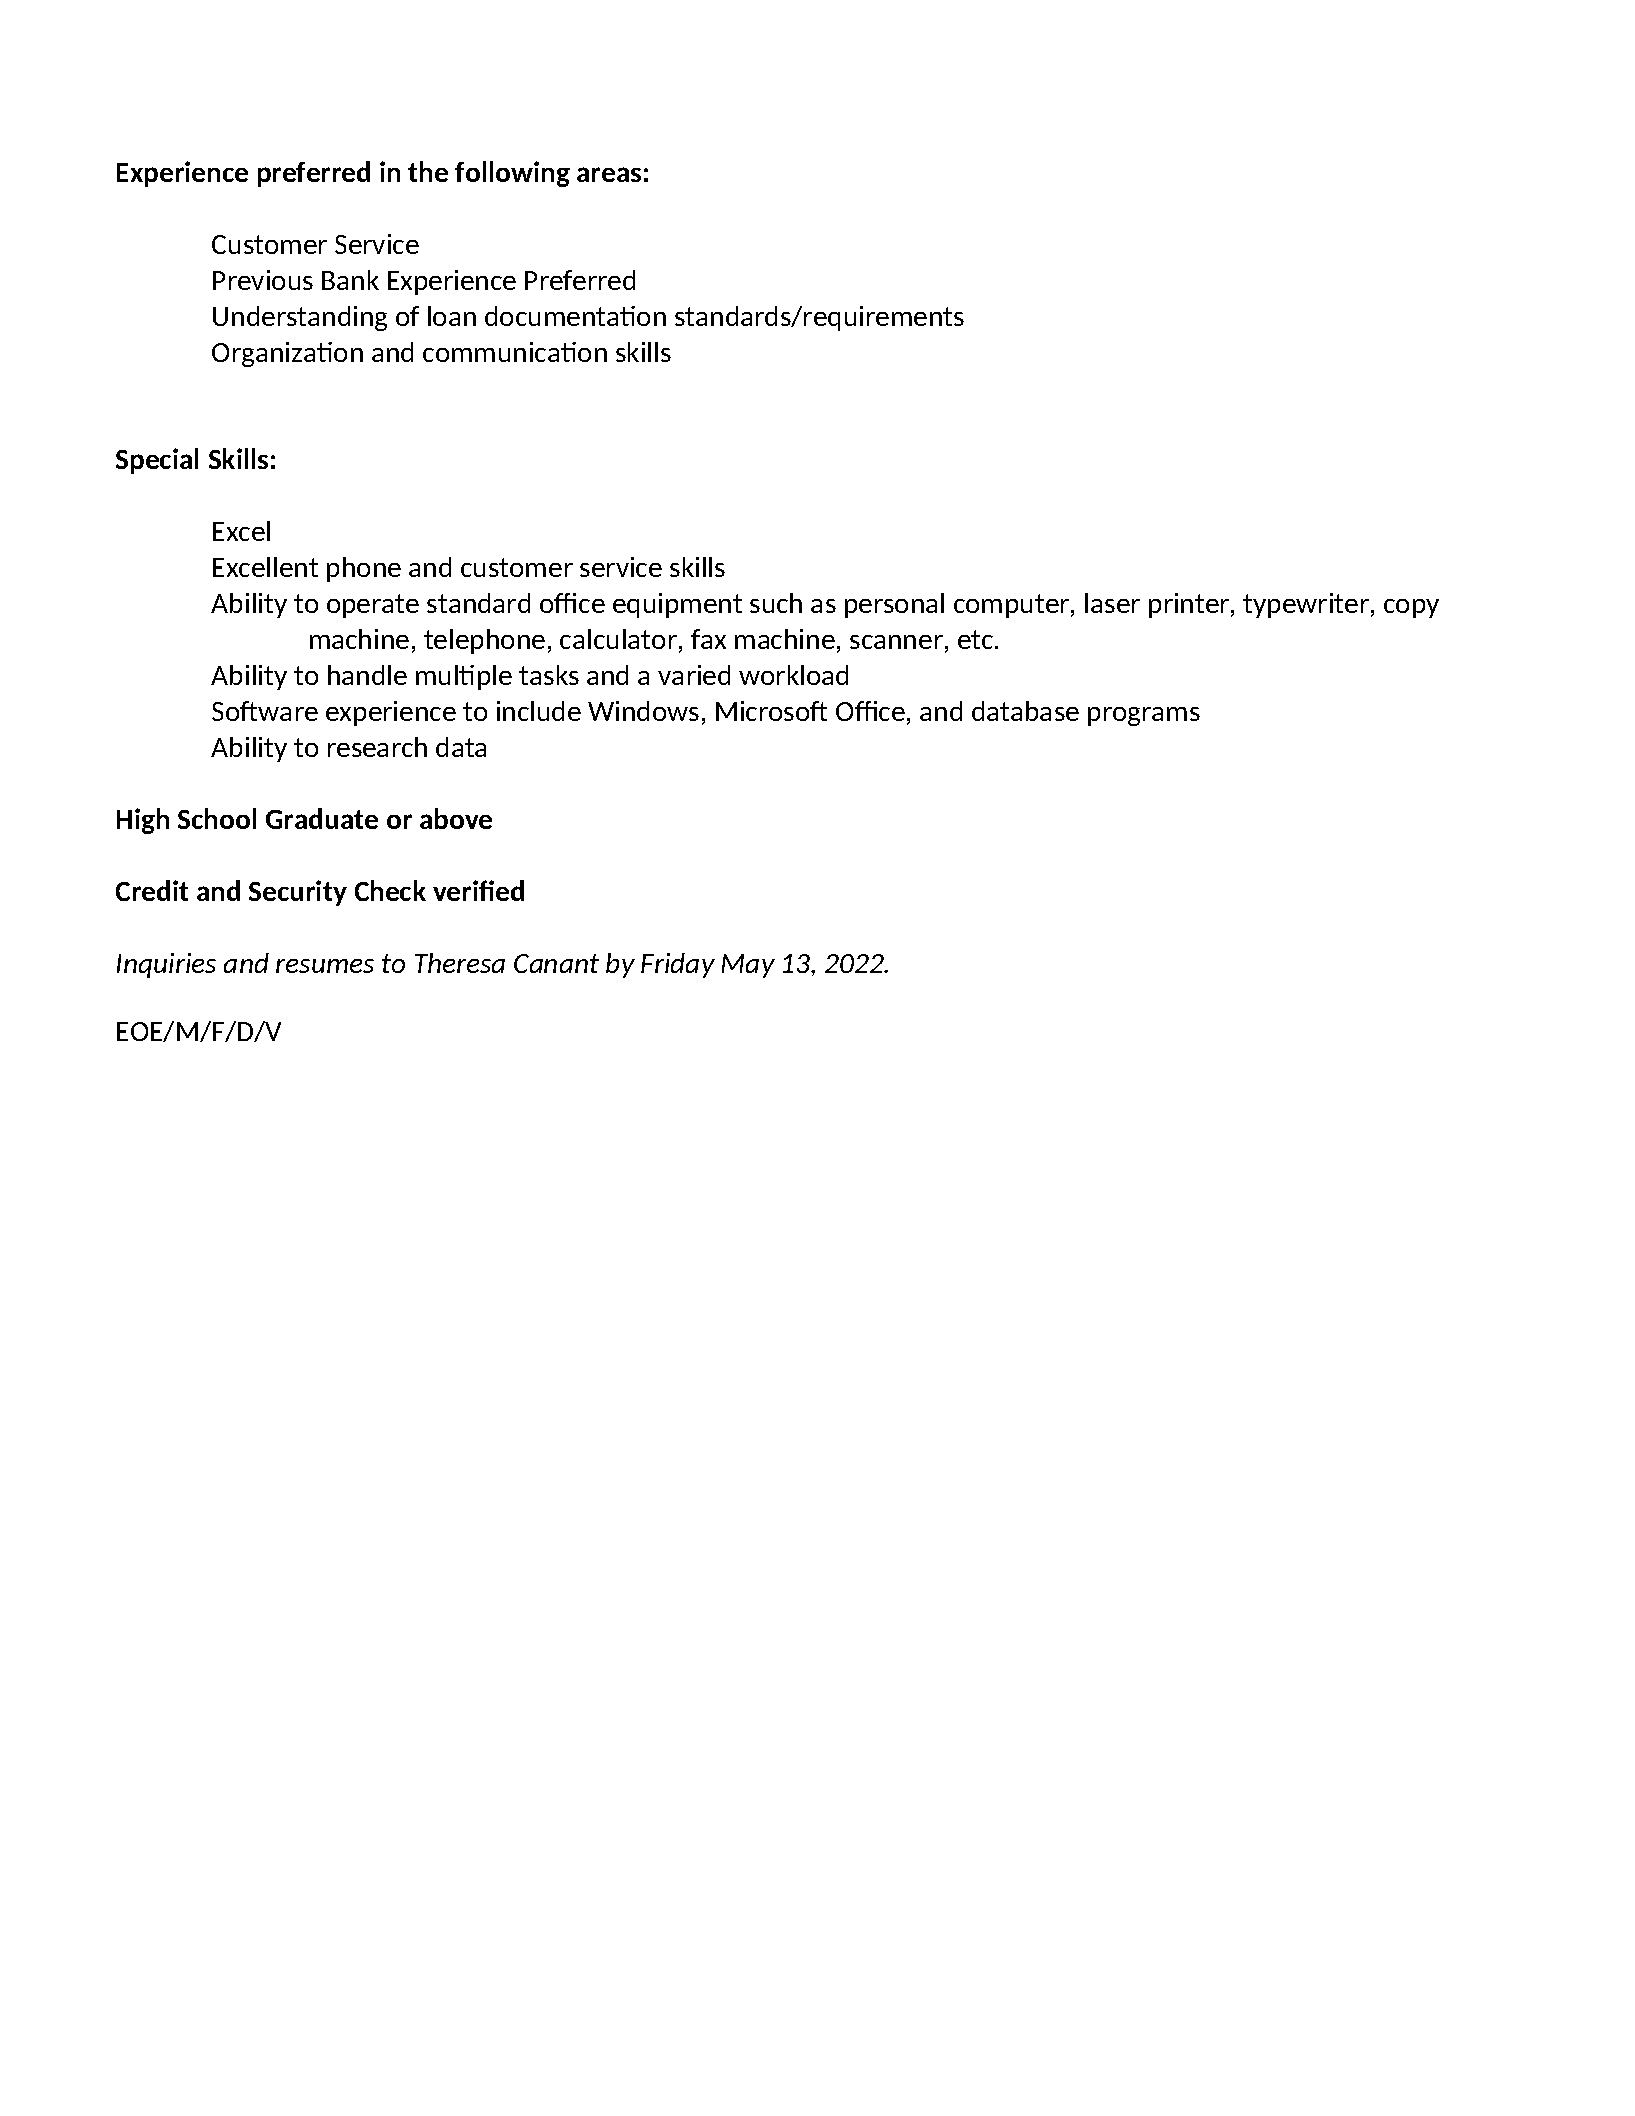  I want to click on communication, so click(515, 352).
